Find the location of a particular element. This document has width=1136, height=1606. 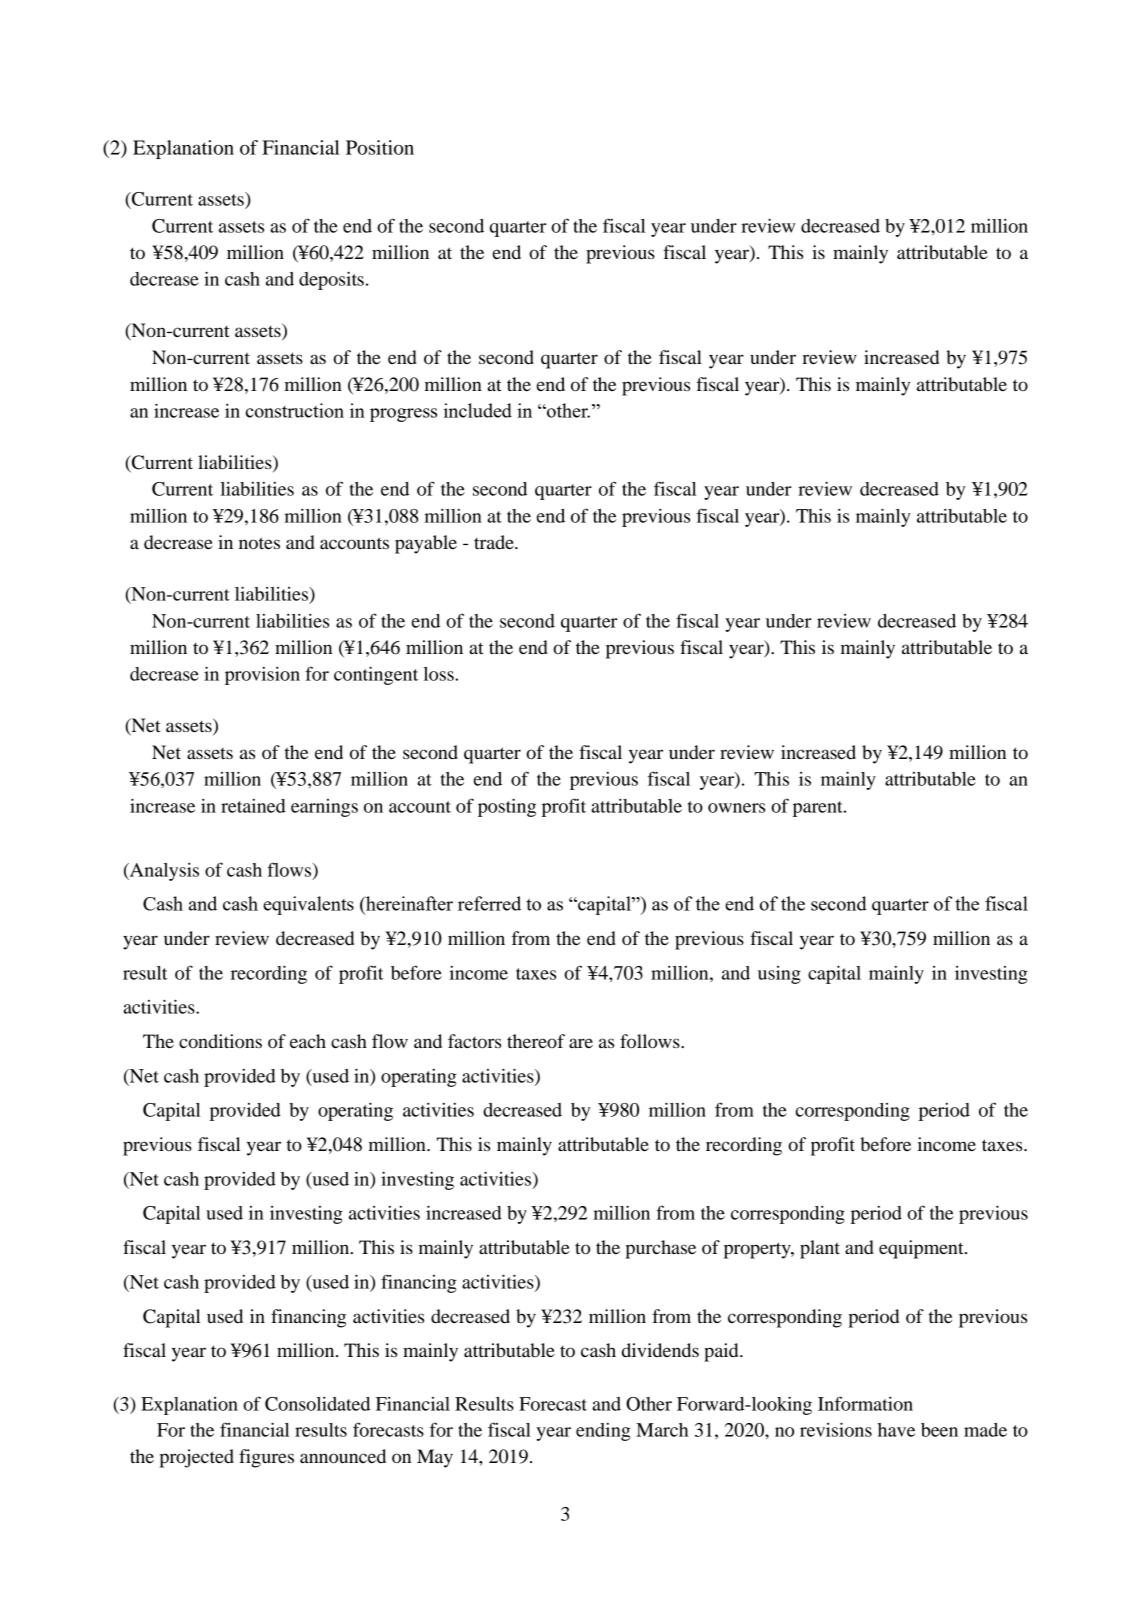

using is located at coordinates (779, 975).
